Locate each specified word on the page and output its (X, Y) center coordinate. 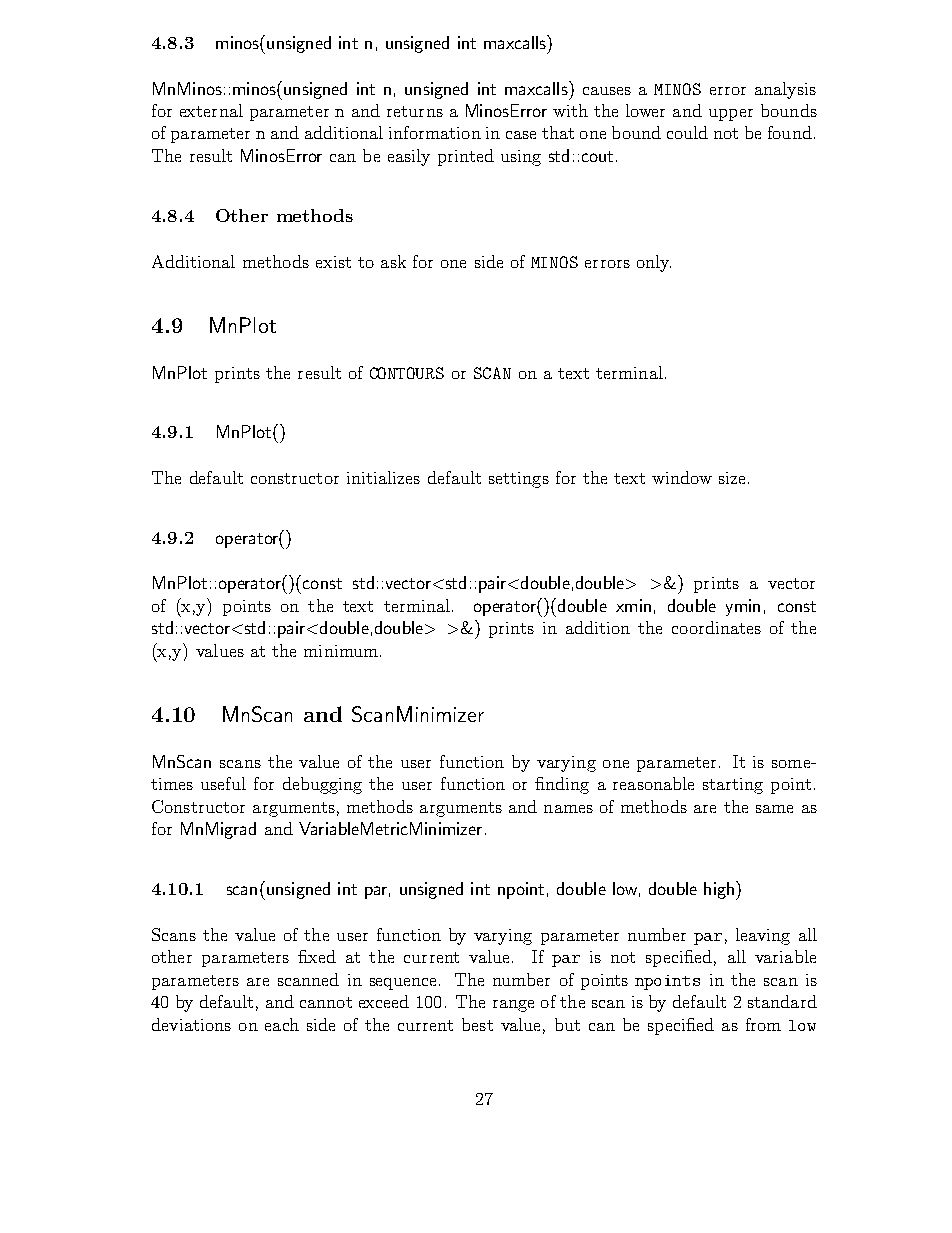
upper (731, 115)
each (282, 1024)
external (211, 110)
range (513, 1006)
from (763, 1024)
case (521, 135)
